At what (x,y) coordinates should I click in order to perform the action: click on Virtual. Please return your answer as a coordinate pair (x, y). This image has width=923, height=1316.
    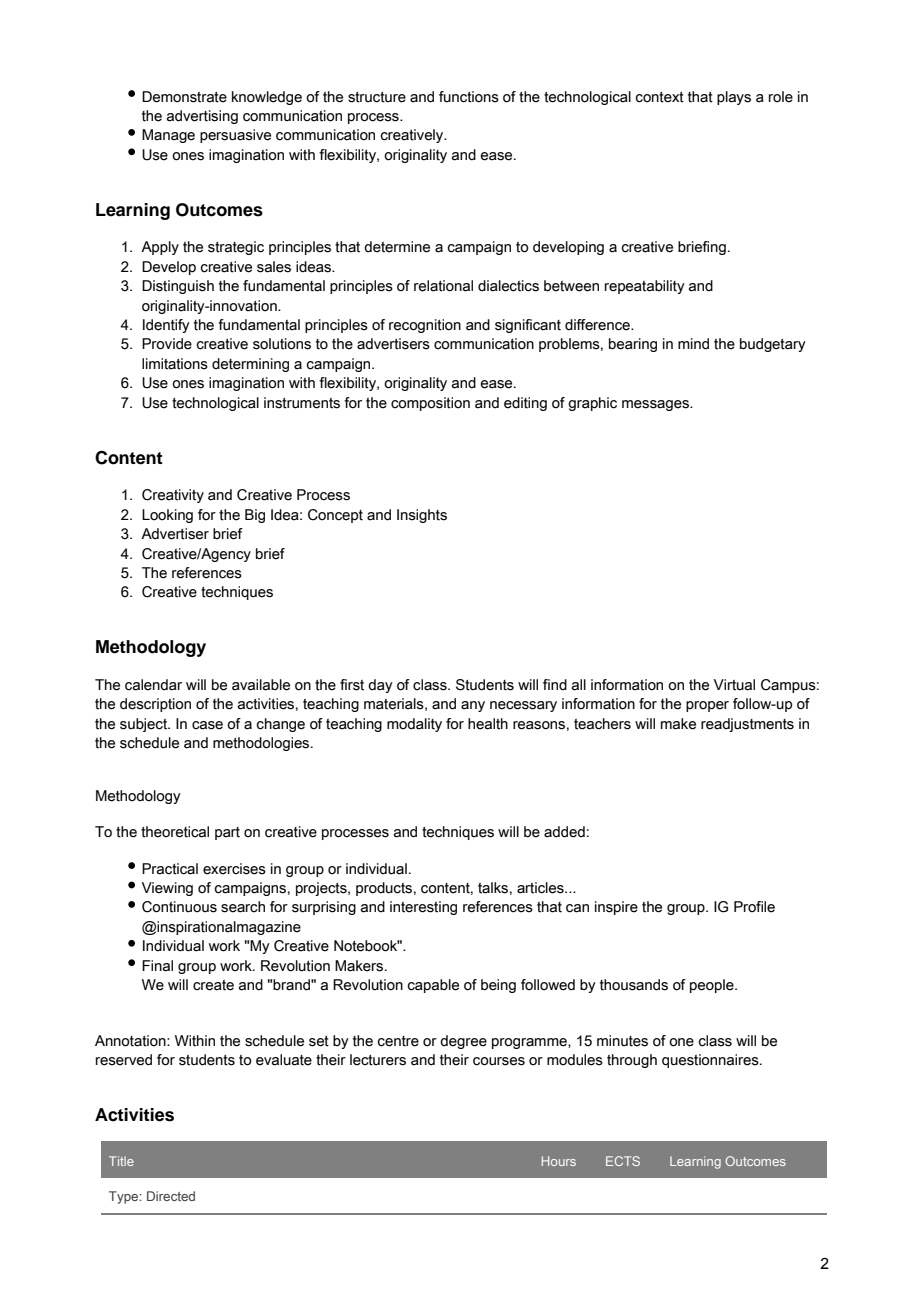
    Looking at the image, I should click on (734, 685).
